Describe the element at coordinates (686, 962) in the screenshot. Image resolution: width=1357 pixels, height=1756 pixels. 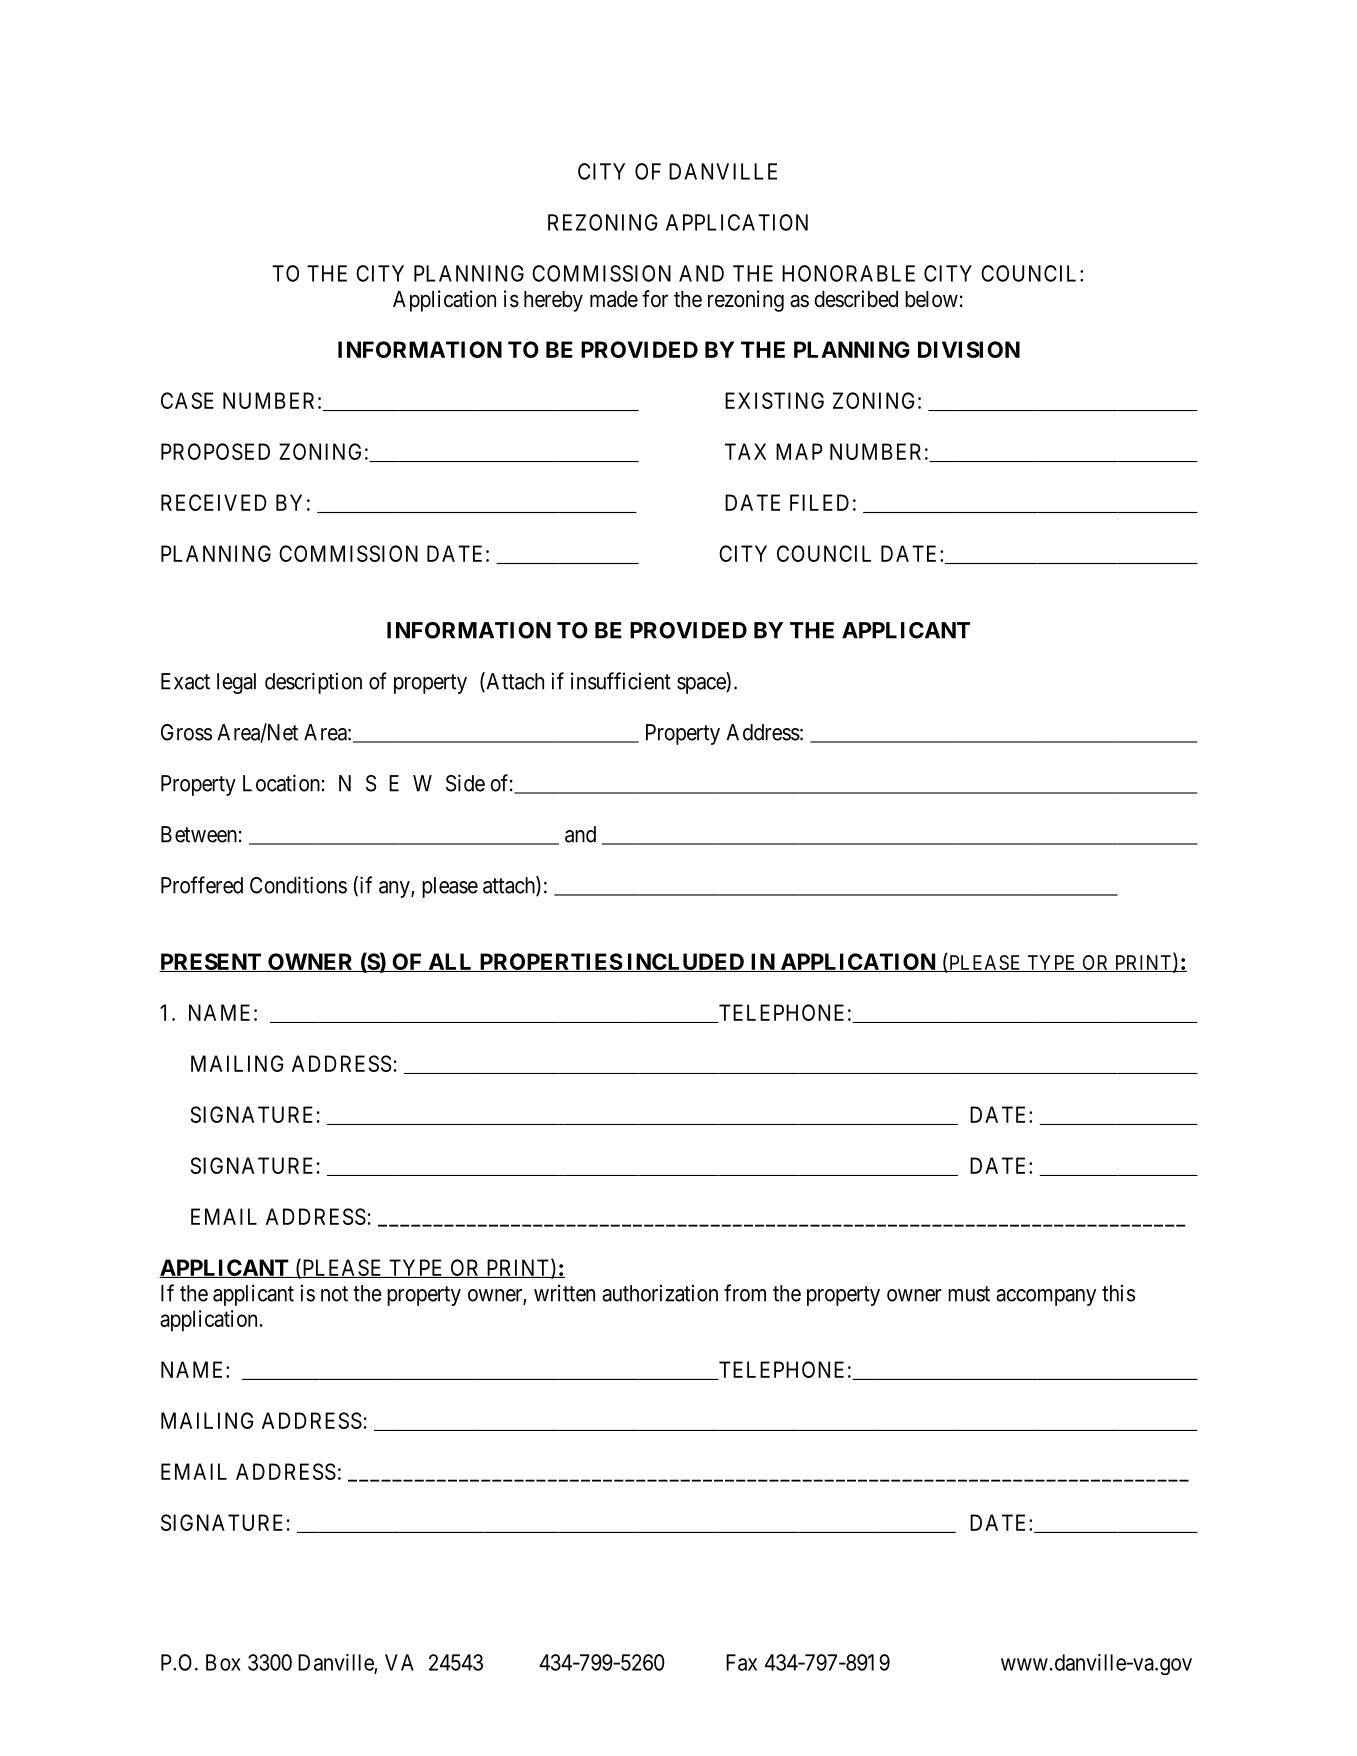
I see `INCLUDED` at that location.
